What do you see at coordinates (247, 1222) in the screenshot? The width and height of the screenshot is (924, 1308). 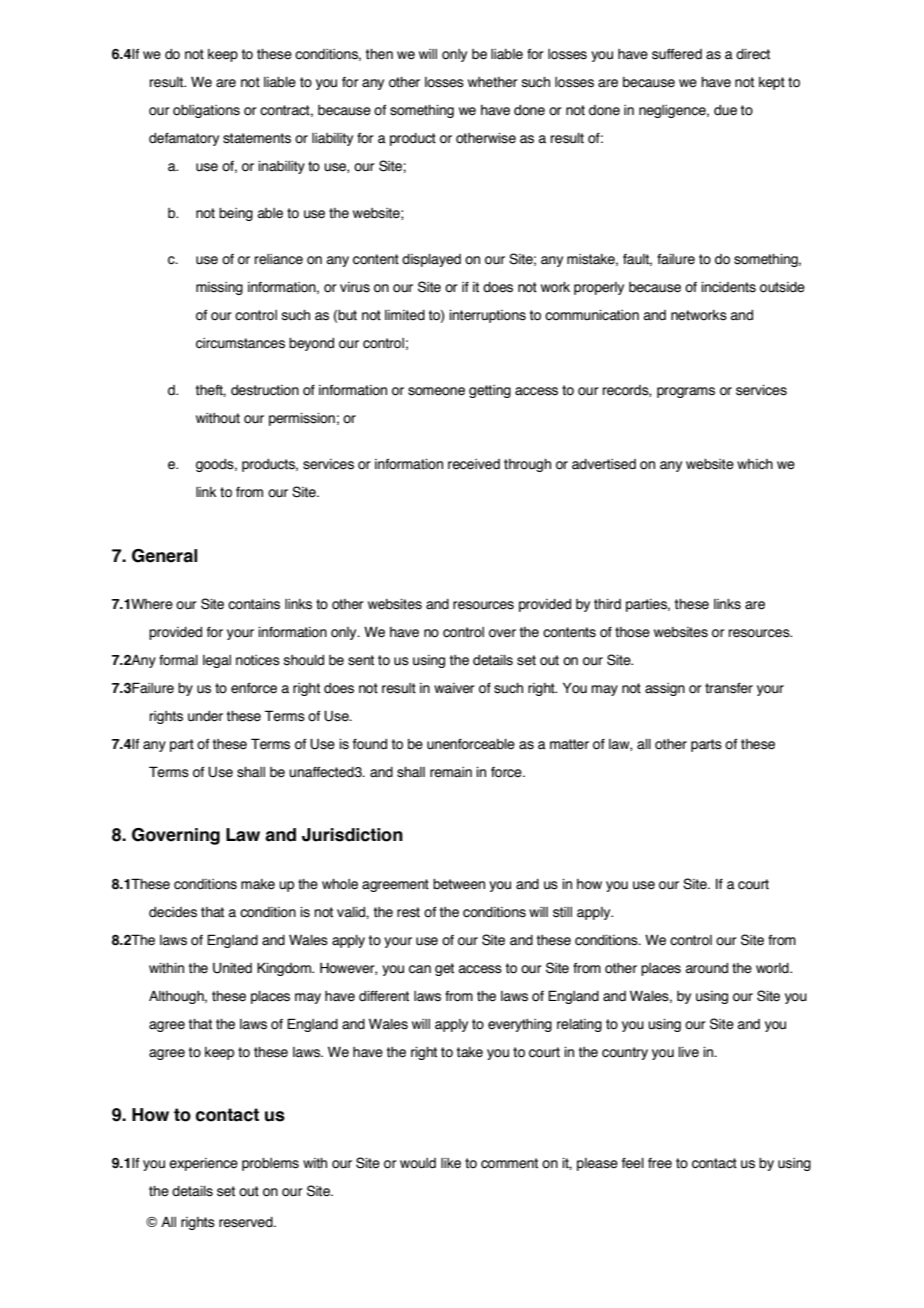 I see `reserved` at bounding box center [247, 1222].
